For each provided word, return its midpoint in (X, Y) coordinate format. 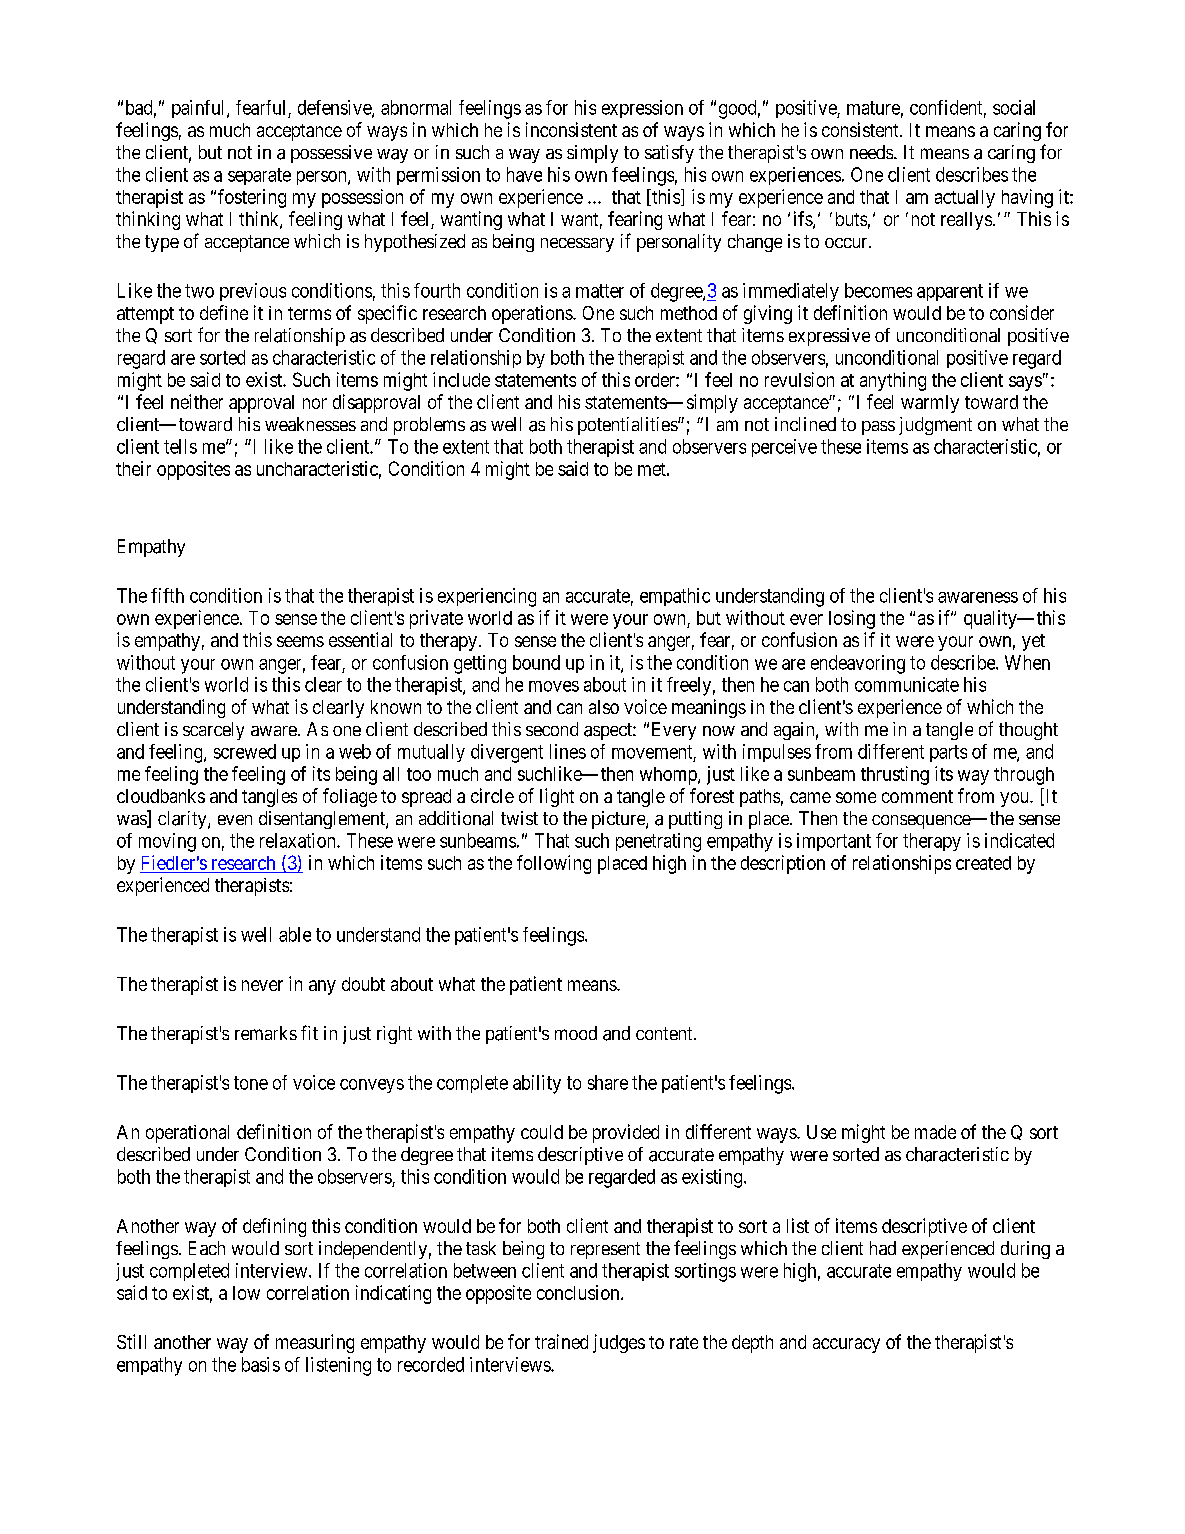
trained (561, 1341)
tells (180, 446)
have (524, 174)
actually (965, 199)
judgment (935, 426)
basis (261, 1364)
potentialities (628, 426)
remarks (266, 1033)
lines (568, 751)
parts (948, 753)
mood (576, 1033)
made (935, 1132)
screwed (245, 751)
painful (200, 109)
